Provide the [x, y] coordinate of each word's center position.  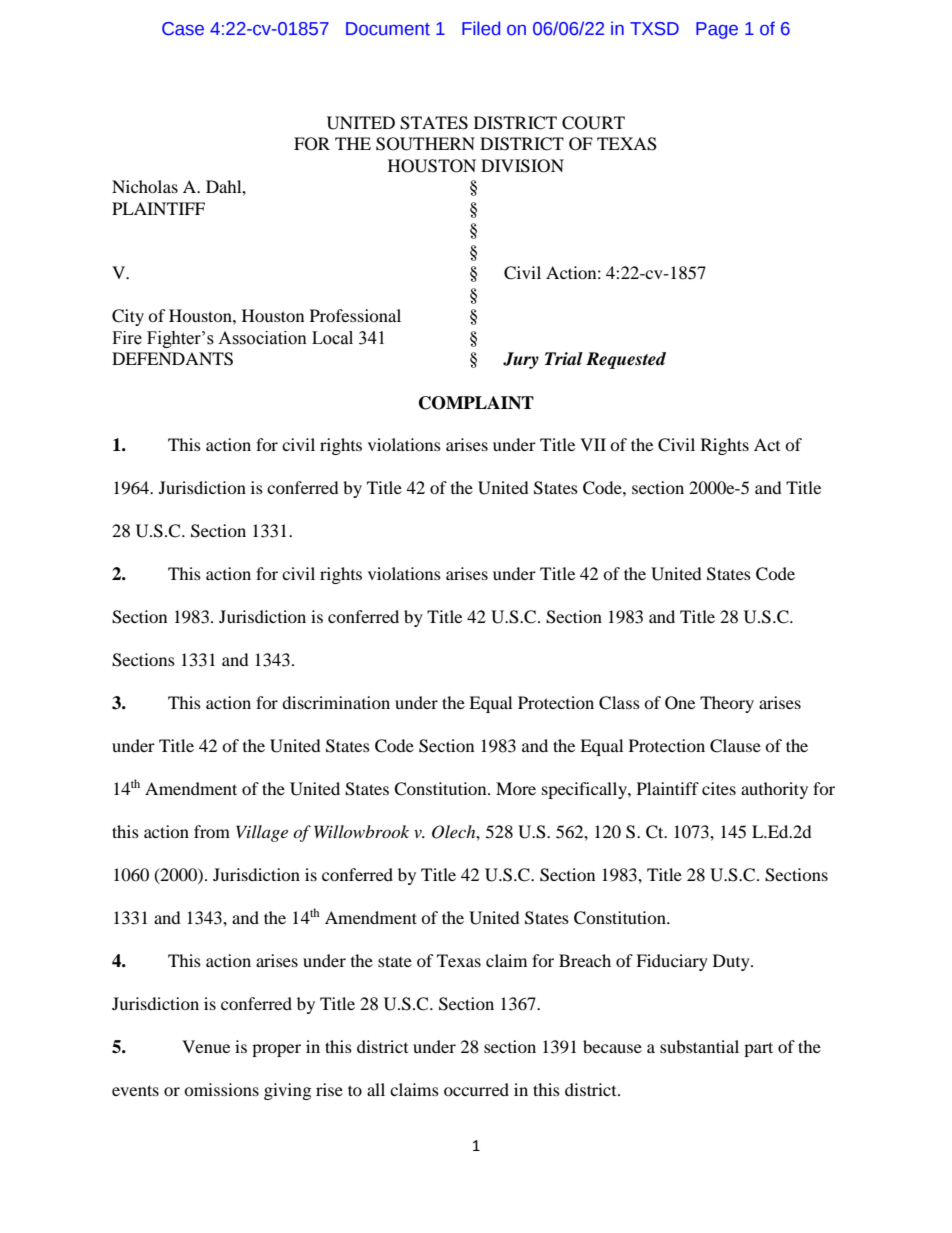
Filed [481, 28]
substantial [699, 1046]
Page [717, 30]
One [680, 703]
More [516, 788]
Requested [626, 360]
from [212, 831]
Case [183, 29]
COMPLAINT [476, 403]
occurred [476, 1089]
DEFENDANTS [172, 359]
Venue [206, 1046]
